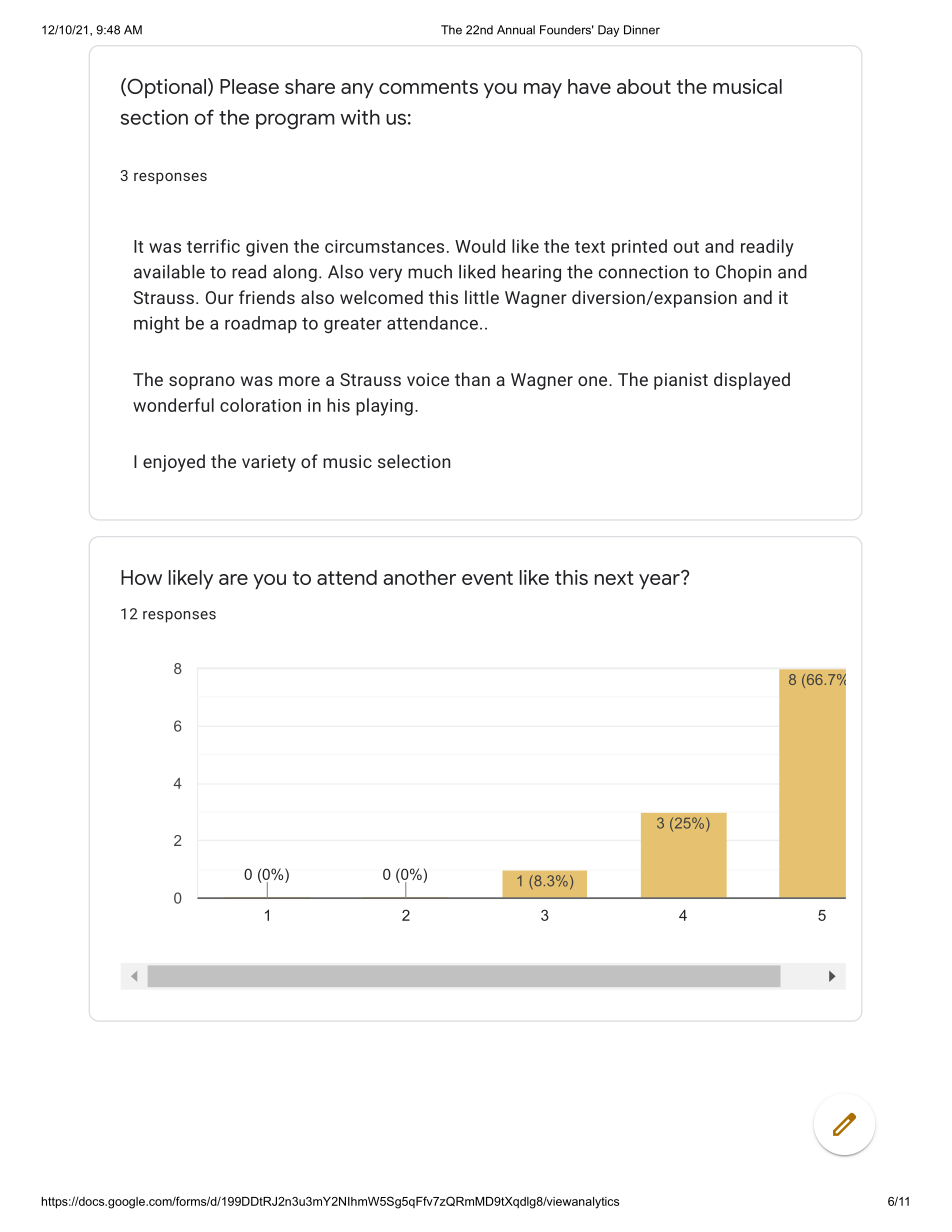 This document has width=952, height=1232. What do you see at coordinates (642, 30) in the document?
I see `Dinner` at bounding box center [642, 30].
